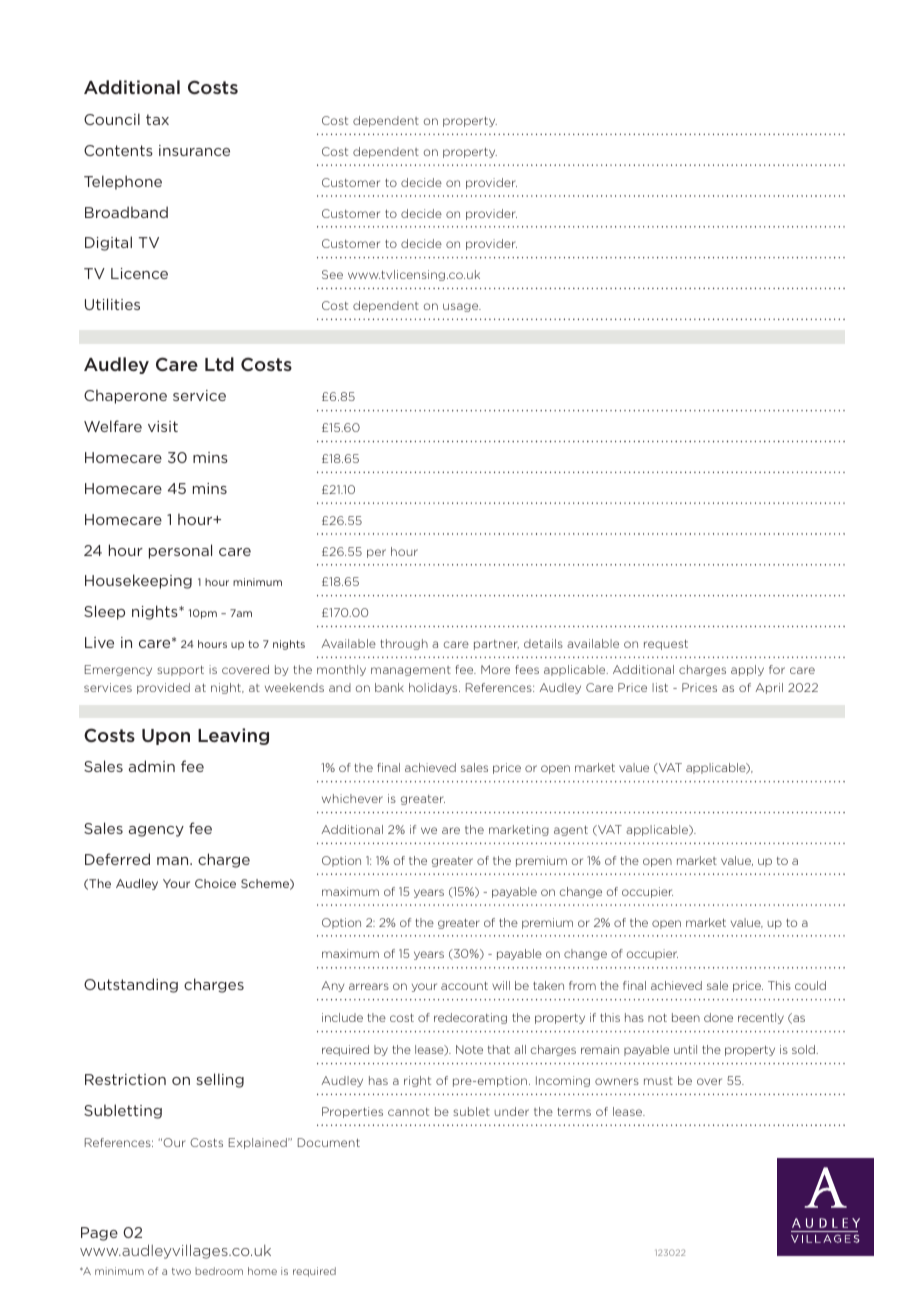  Describe the element at coordinates (181, 1271) in the screenshot. I see `two` at that location.
